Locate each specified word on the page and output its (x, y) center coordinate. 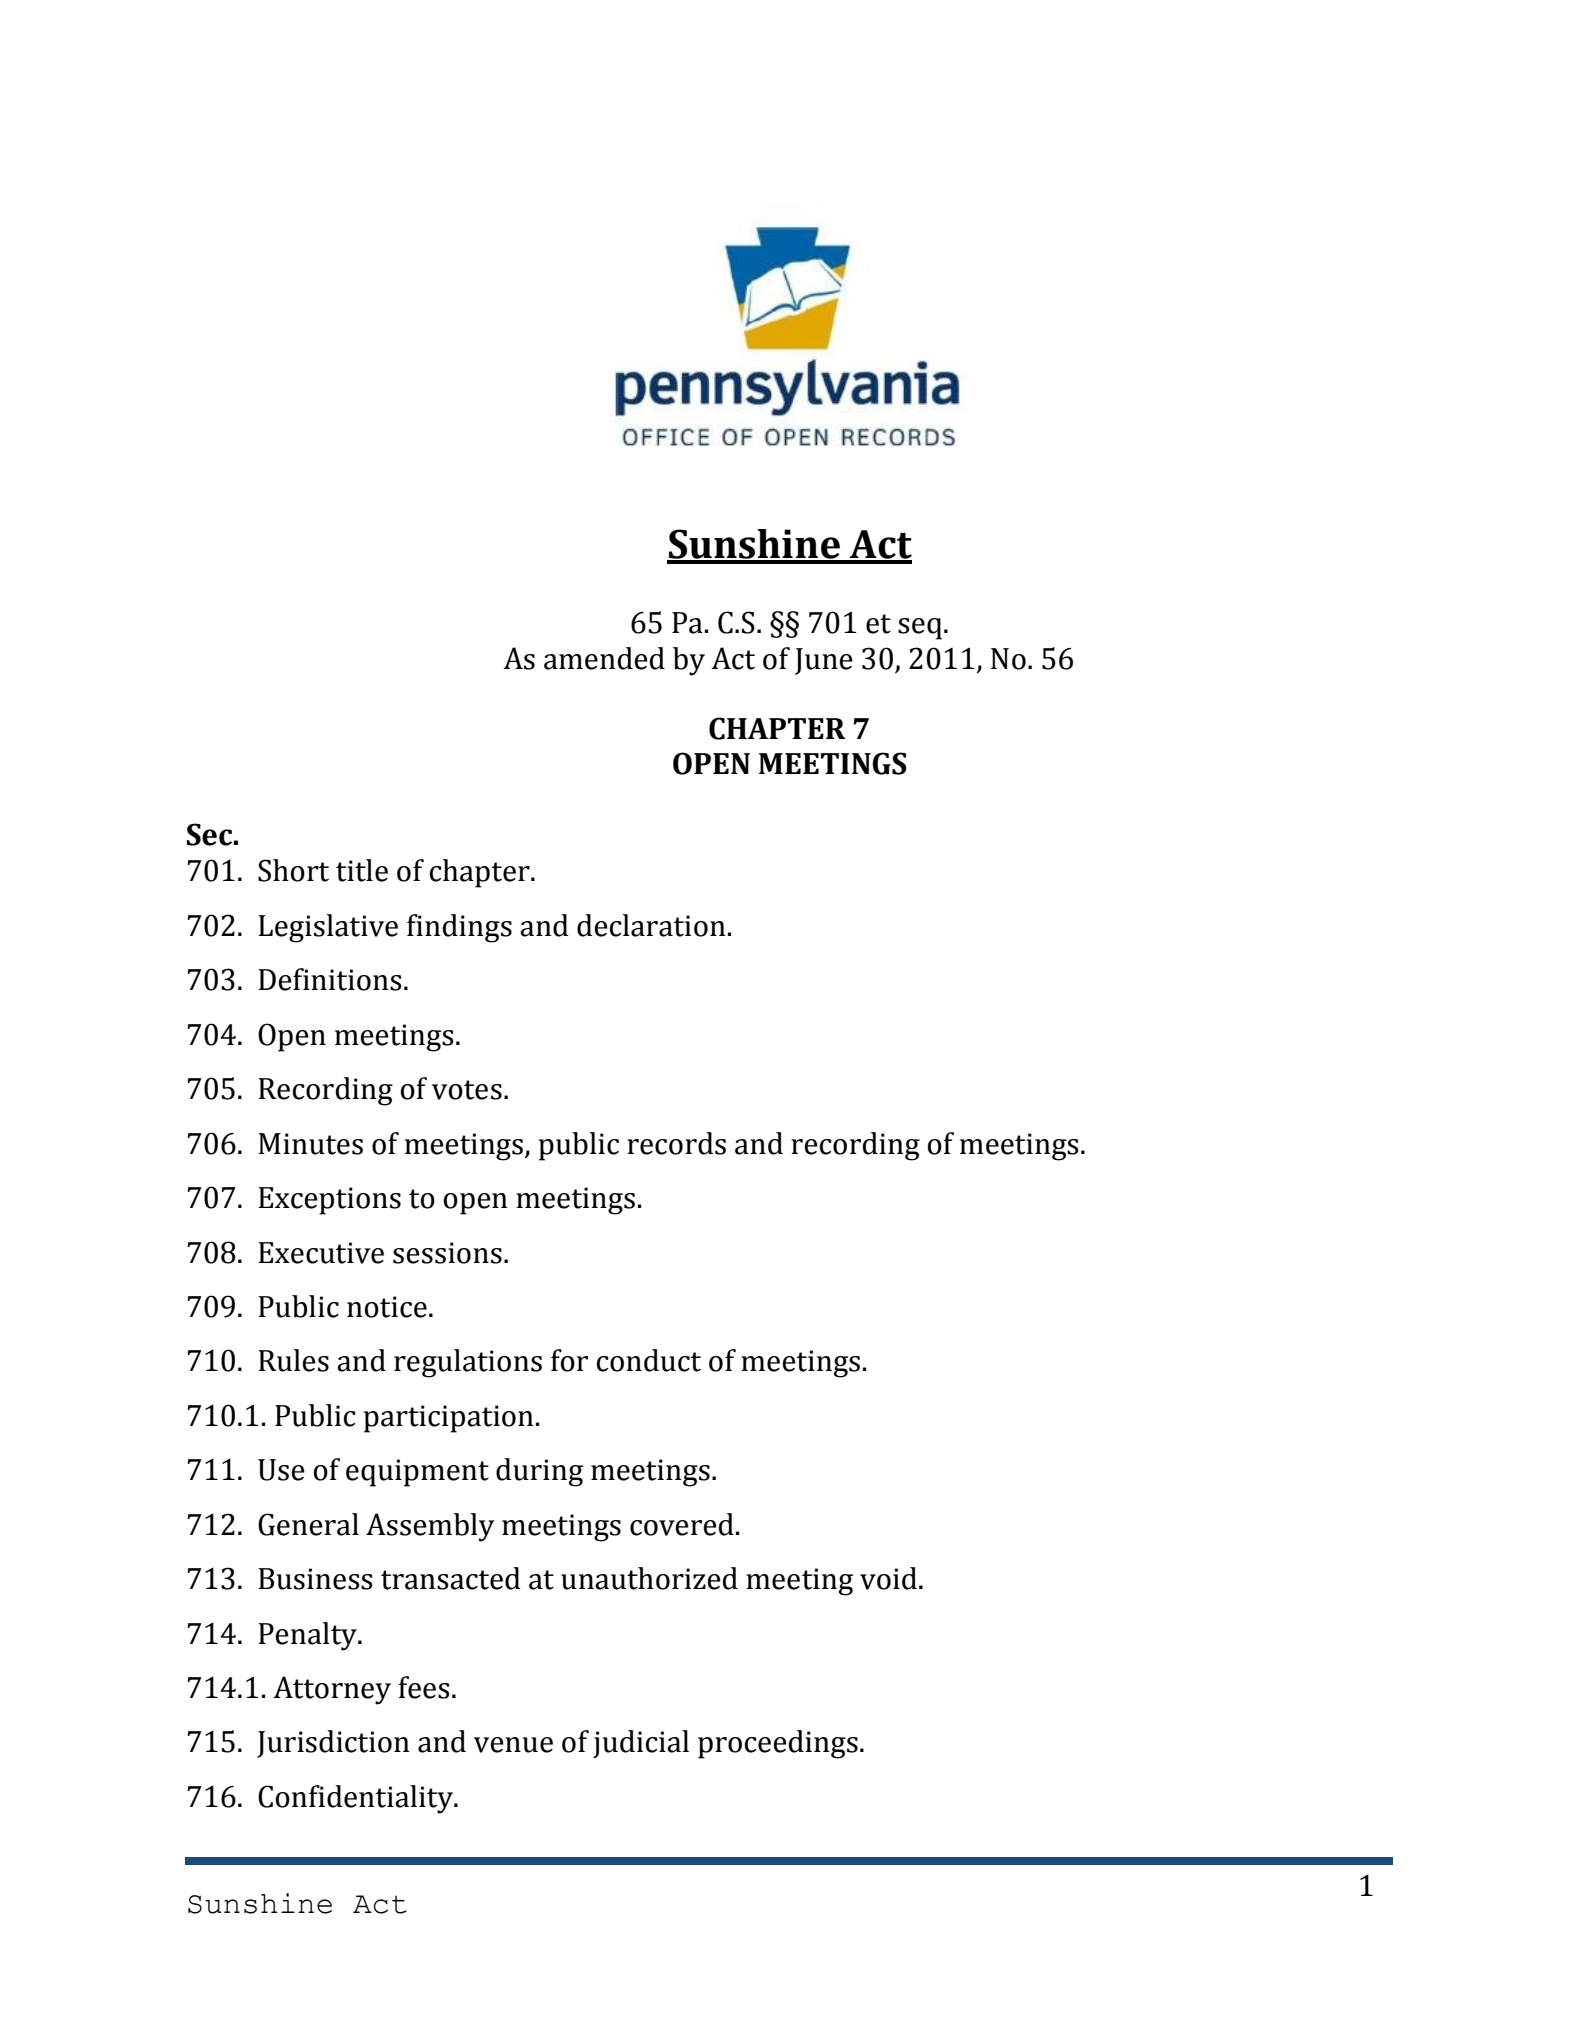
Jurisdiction (333, 1744)
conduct (649, 1360)
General (308, 1524)
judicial (641, 1744)
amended (604, 658)
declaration (651, 925)
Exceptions (329, 1201)
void (888, 1578)
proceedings (778, 1744)
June (824, 661)
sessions (447, 1253)
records (676, 1143)
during (539, 1472)
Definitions (330, 979)
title (362, 870)
